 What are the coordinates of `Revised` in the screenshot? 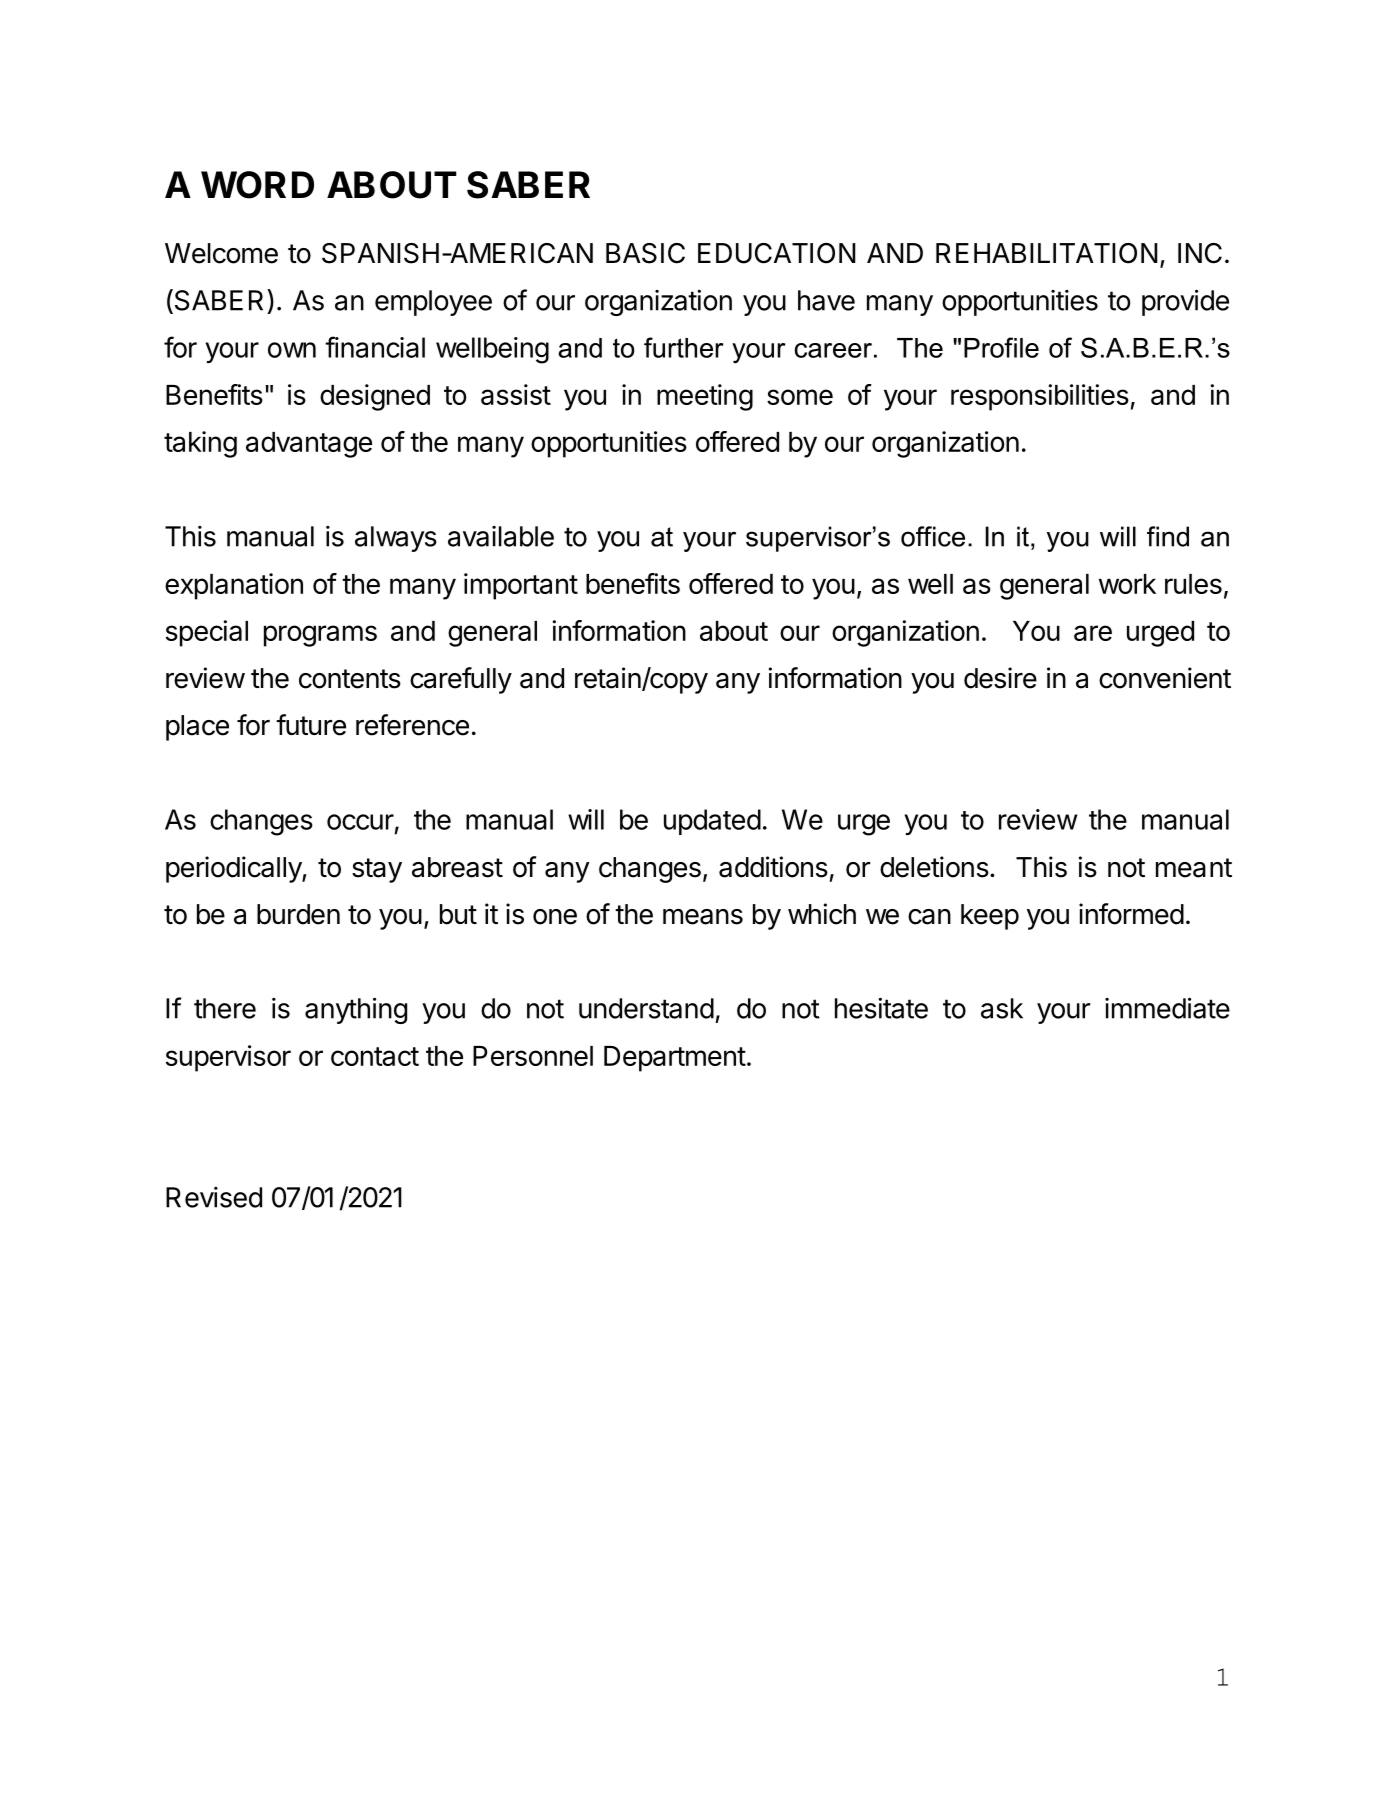 It's located at (214, 1197).
